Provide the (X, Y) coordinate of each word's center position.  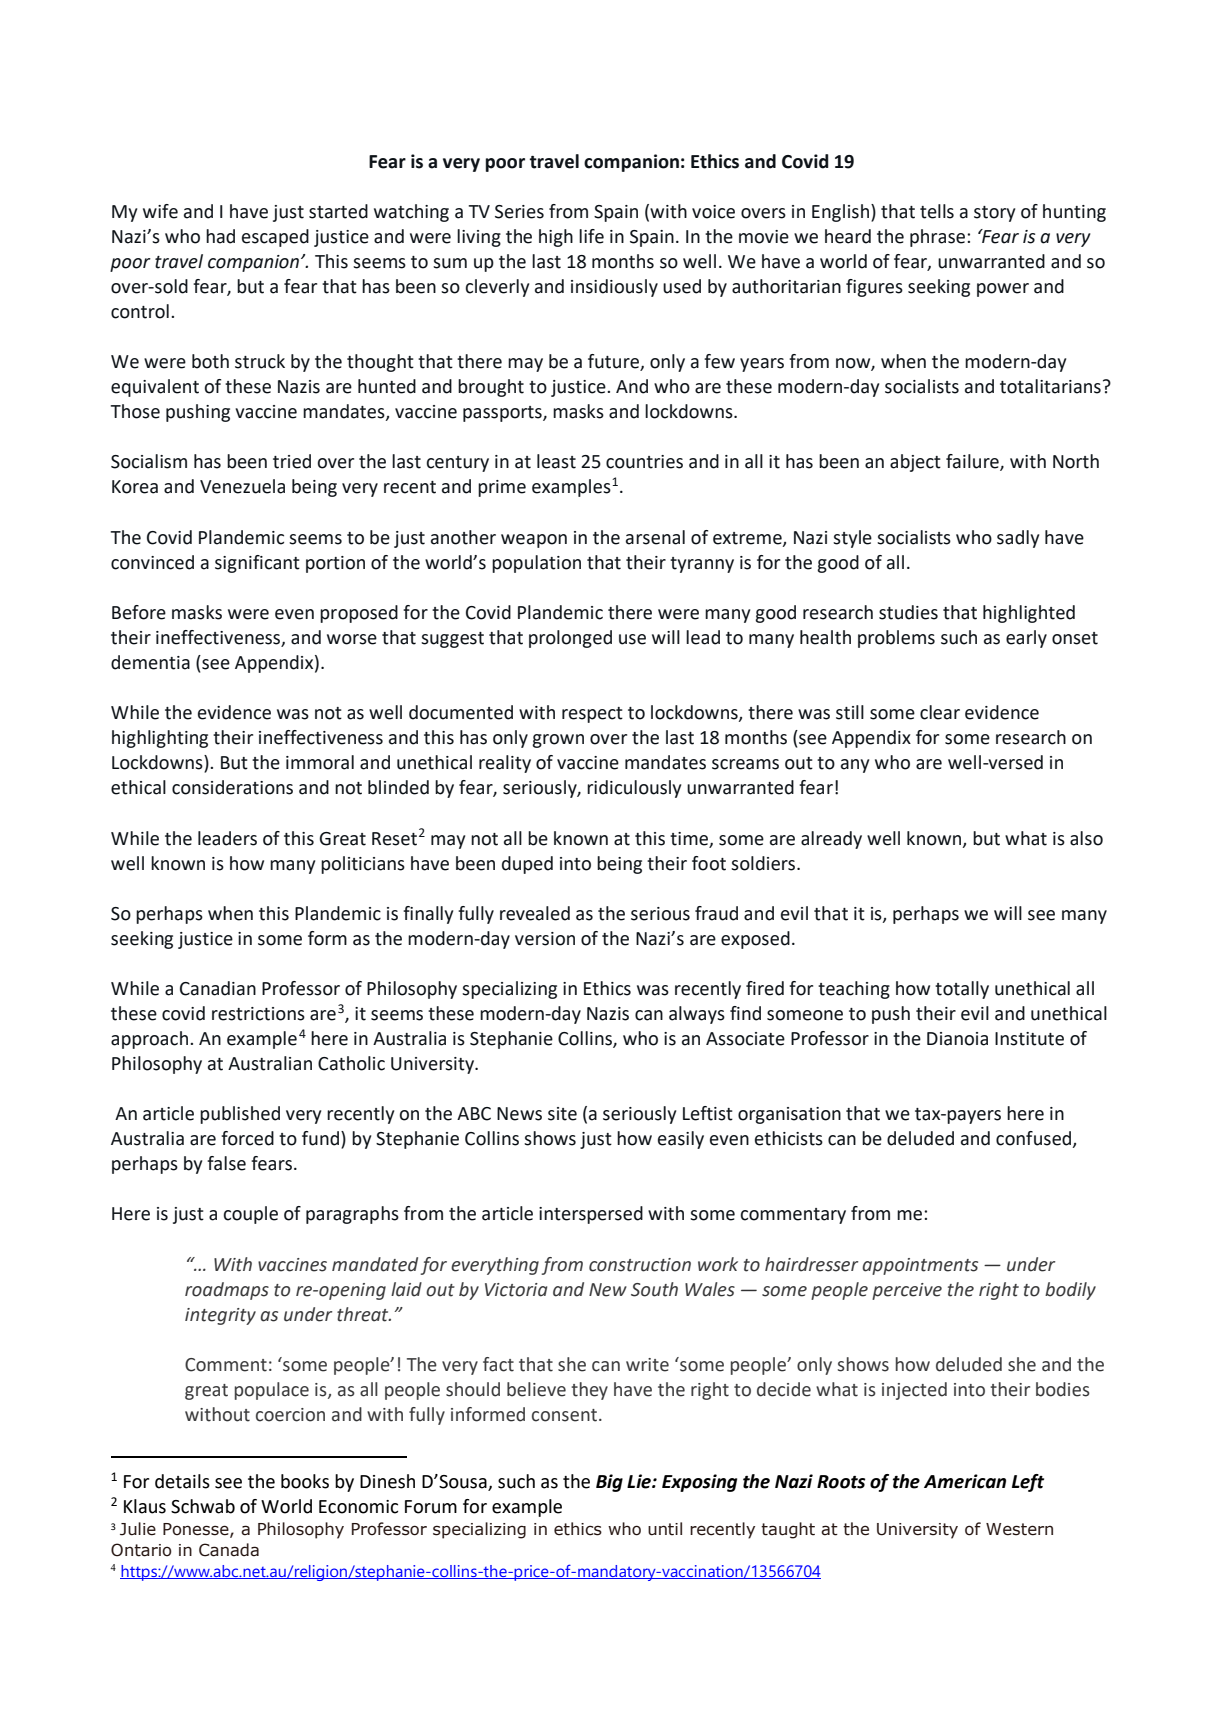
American (965, 1481)
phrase (939, 238)
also (1086, 838)
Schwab (203, 1506)
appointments (920, 1266)
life (591, 236)
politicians (363, 865)
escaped (275, 238)
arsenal (655, 537)
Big (609, 1483)
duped (527, 865)
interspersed (591, 1215)
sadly (1018, 539)
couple (251, 1215)
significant (257, 564)
